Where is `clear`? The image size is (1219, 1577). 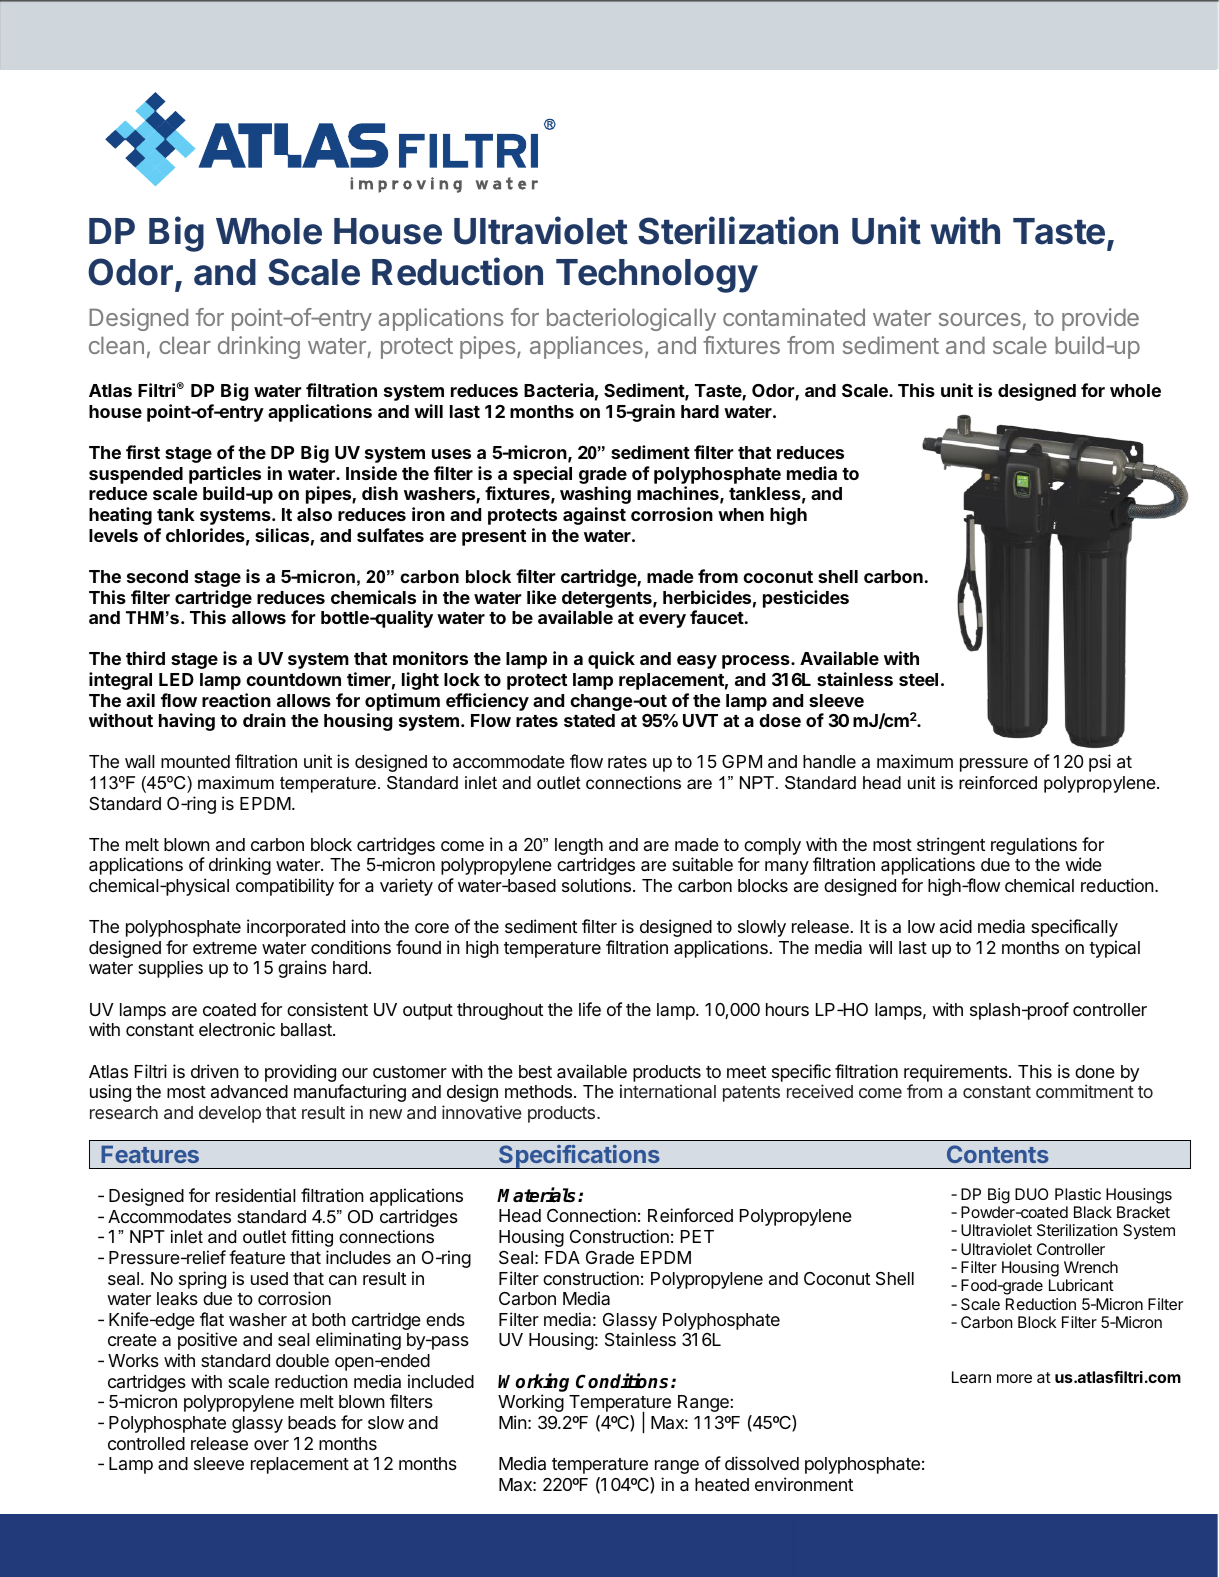 clear is located at coordinates (185, 345).
